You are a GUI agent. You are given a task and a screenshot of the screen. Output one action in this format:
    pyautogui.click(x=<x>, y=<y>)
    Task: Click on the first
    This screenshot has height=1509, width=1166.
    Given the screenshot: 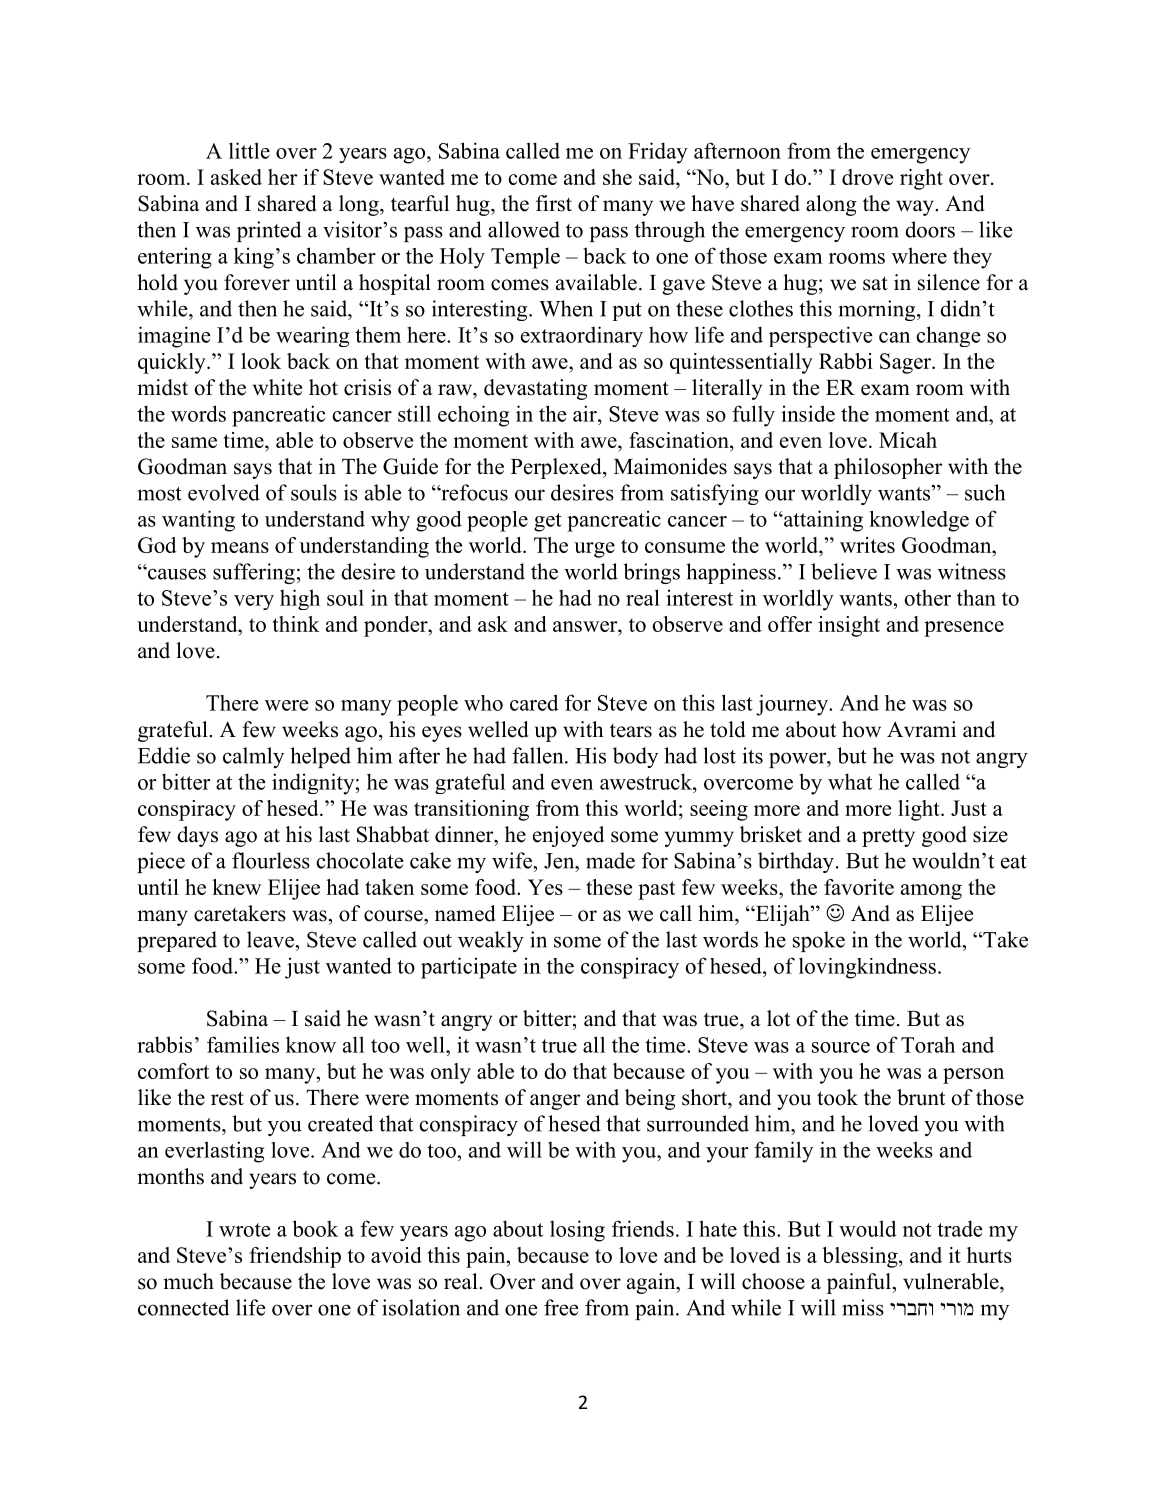 What is the action you would take?
    pyautogui.click(x=554, y=203)
